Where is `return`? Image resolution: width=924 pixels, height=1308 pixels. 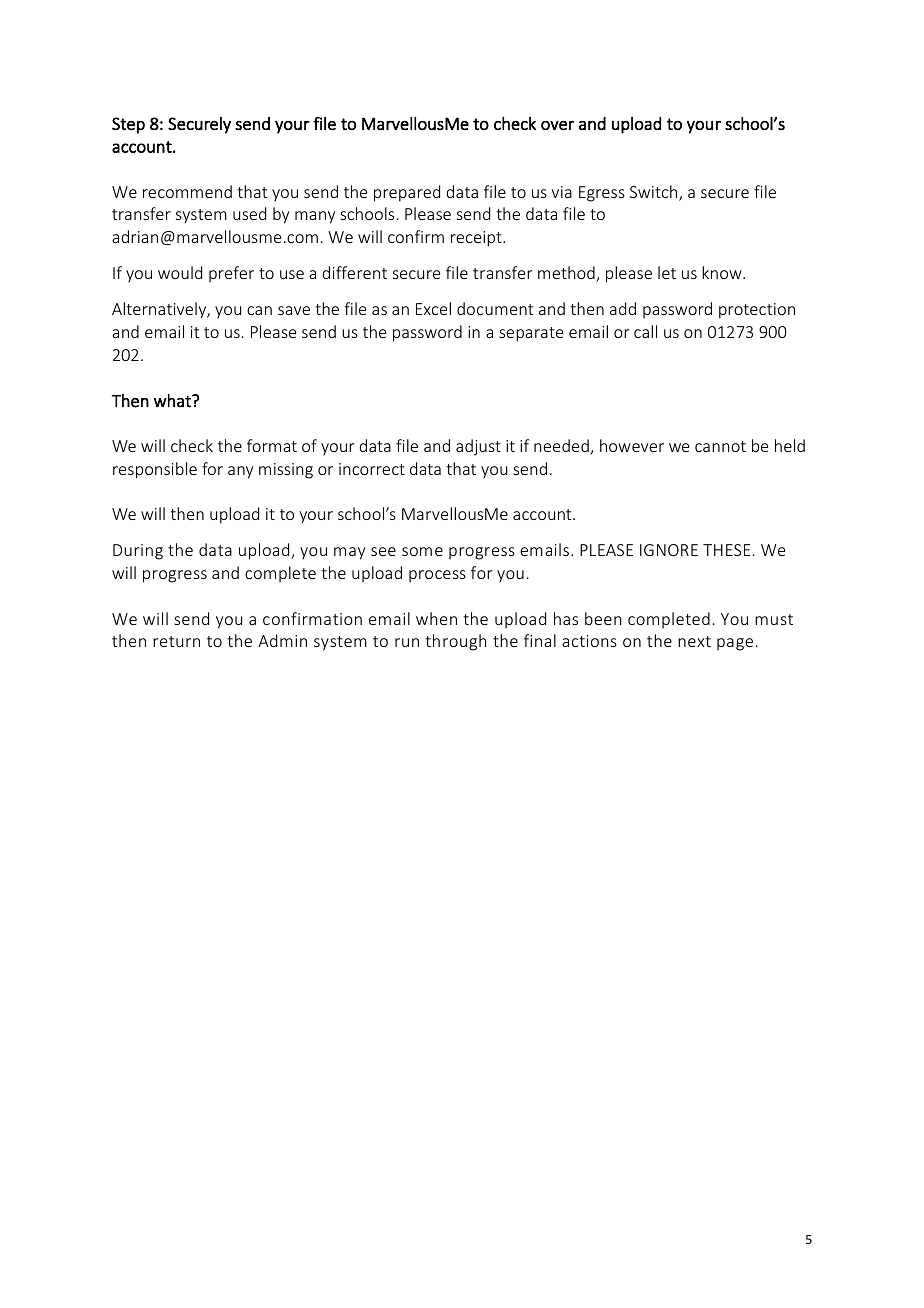
return is located at coordinates (176, 641).
